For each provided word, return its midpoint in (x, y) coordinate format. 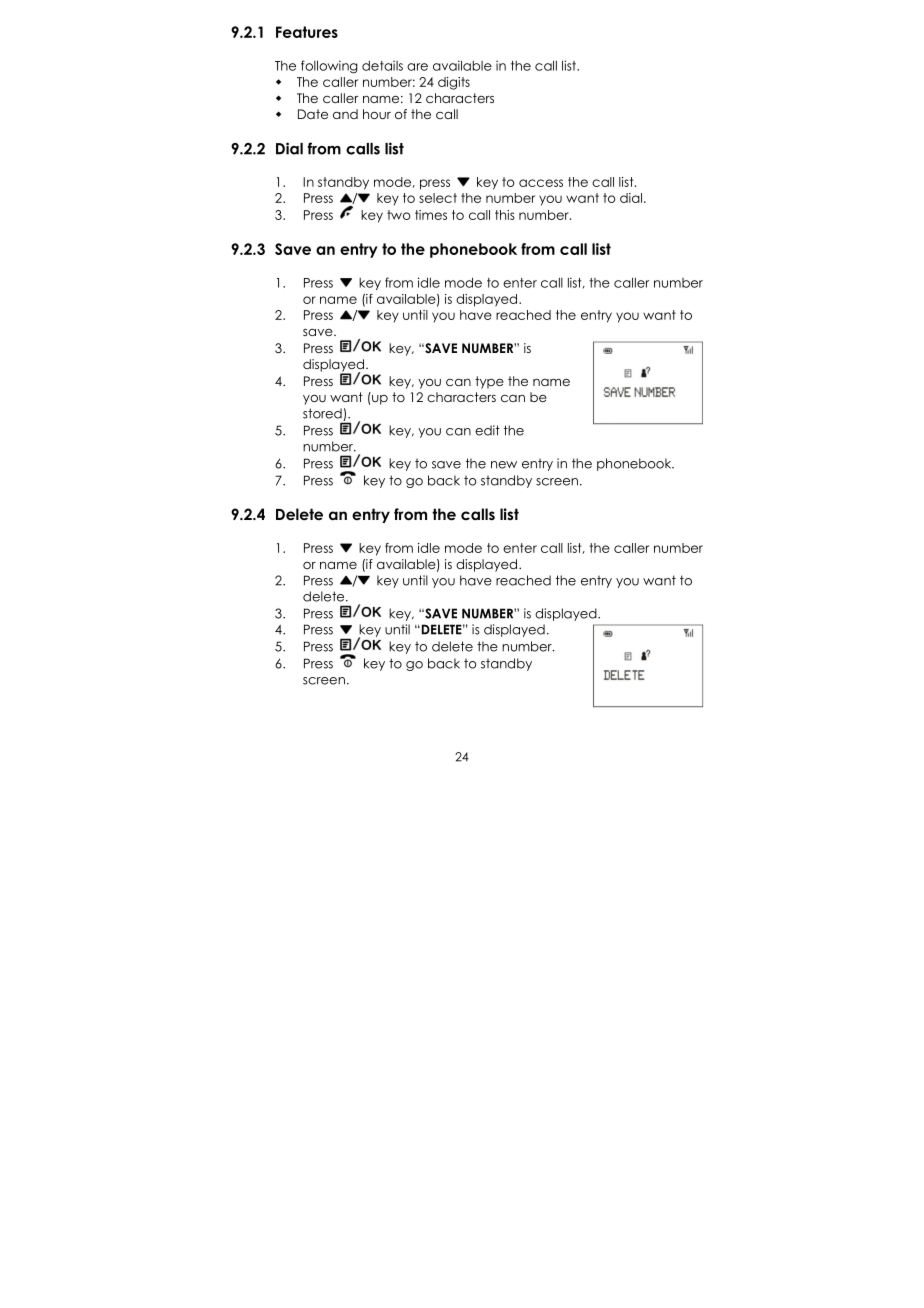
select (438, 198)
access (541, 183)
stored (323, 414)
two (399, 215)
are (417, 67)
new (504, 465)
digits (454, 83)
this (505, 215)
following (329, 67)
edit (487, 430)
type (489, 382)
